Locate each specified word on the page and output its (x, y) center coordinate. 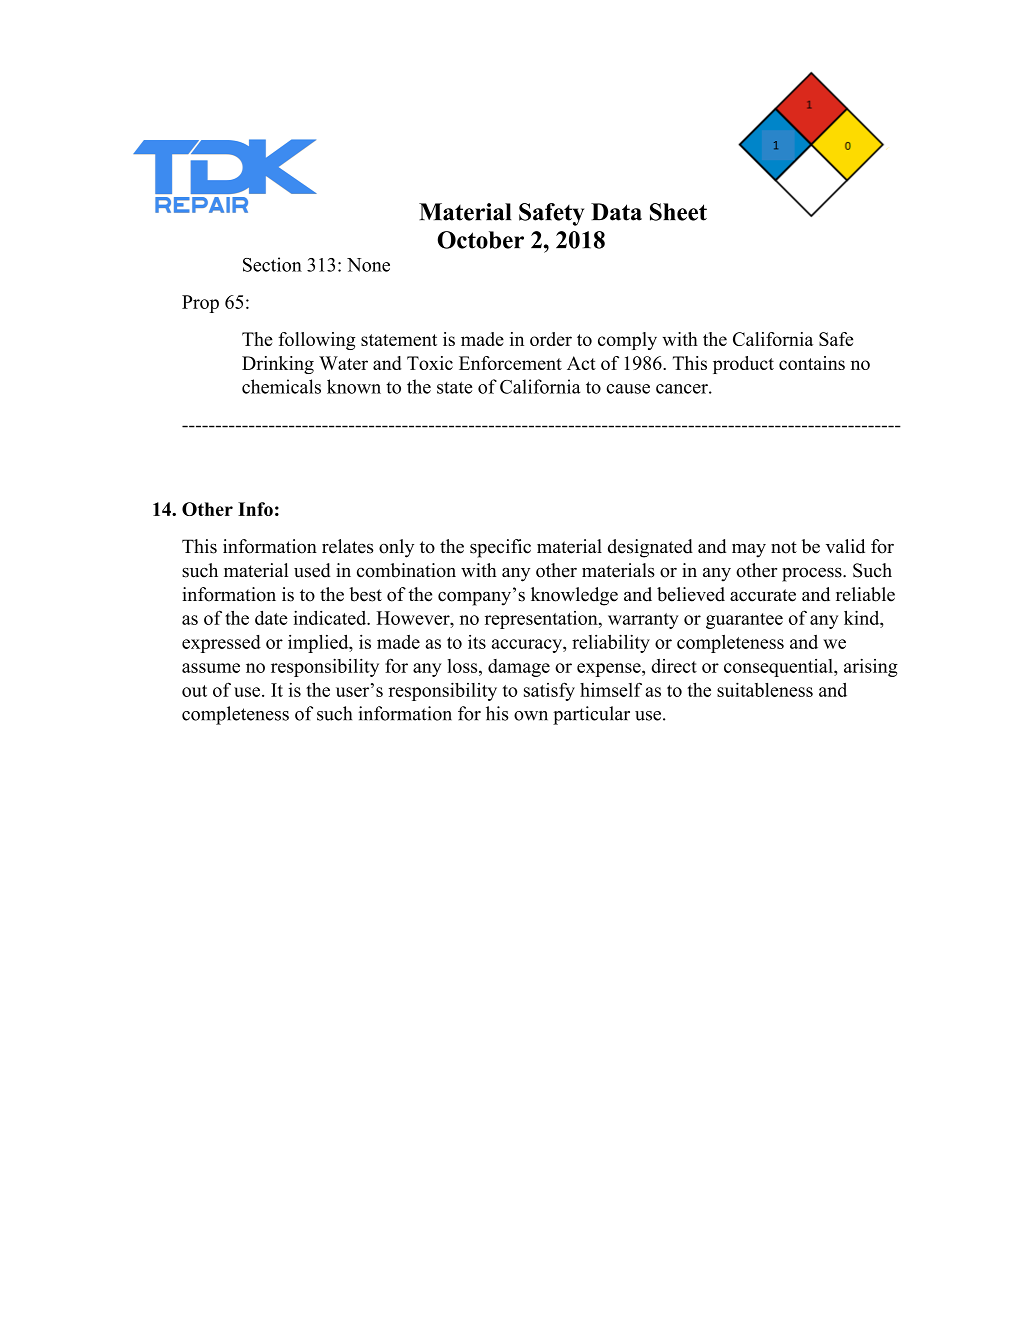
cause (628, 389)
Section (272, 264)
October (481, 240)
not (784, 547)
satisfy (549, 691)
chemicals (281, 386)
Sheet (678, 212)
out (194, 691)
